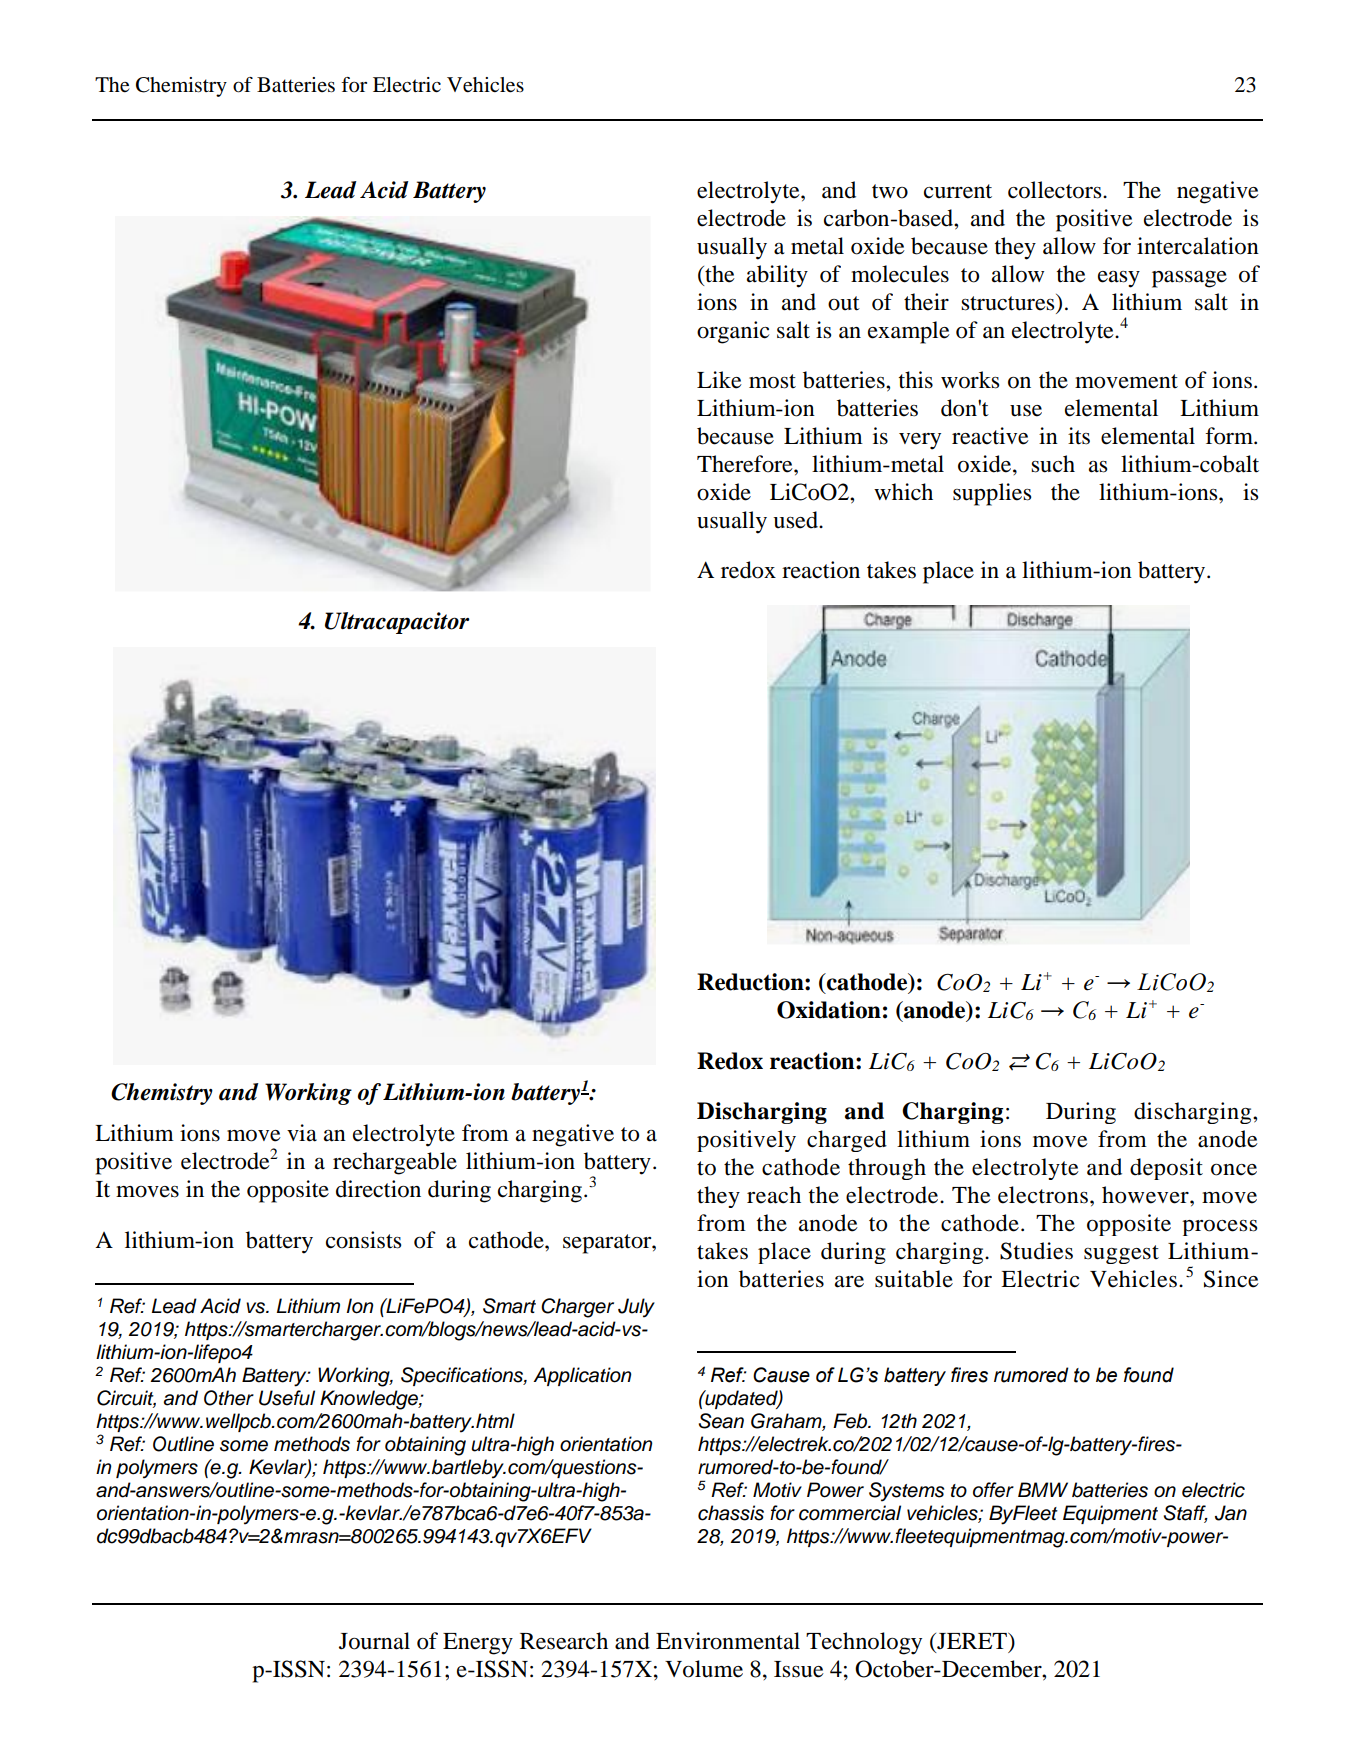  Describe the element at coordinates (992, 494) in the screenshot. I see `supplies` at that location.
